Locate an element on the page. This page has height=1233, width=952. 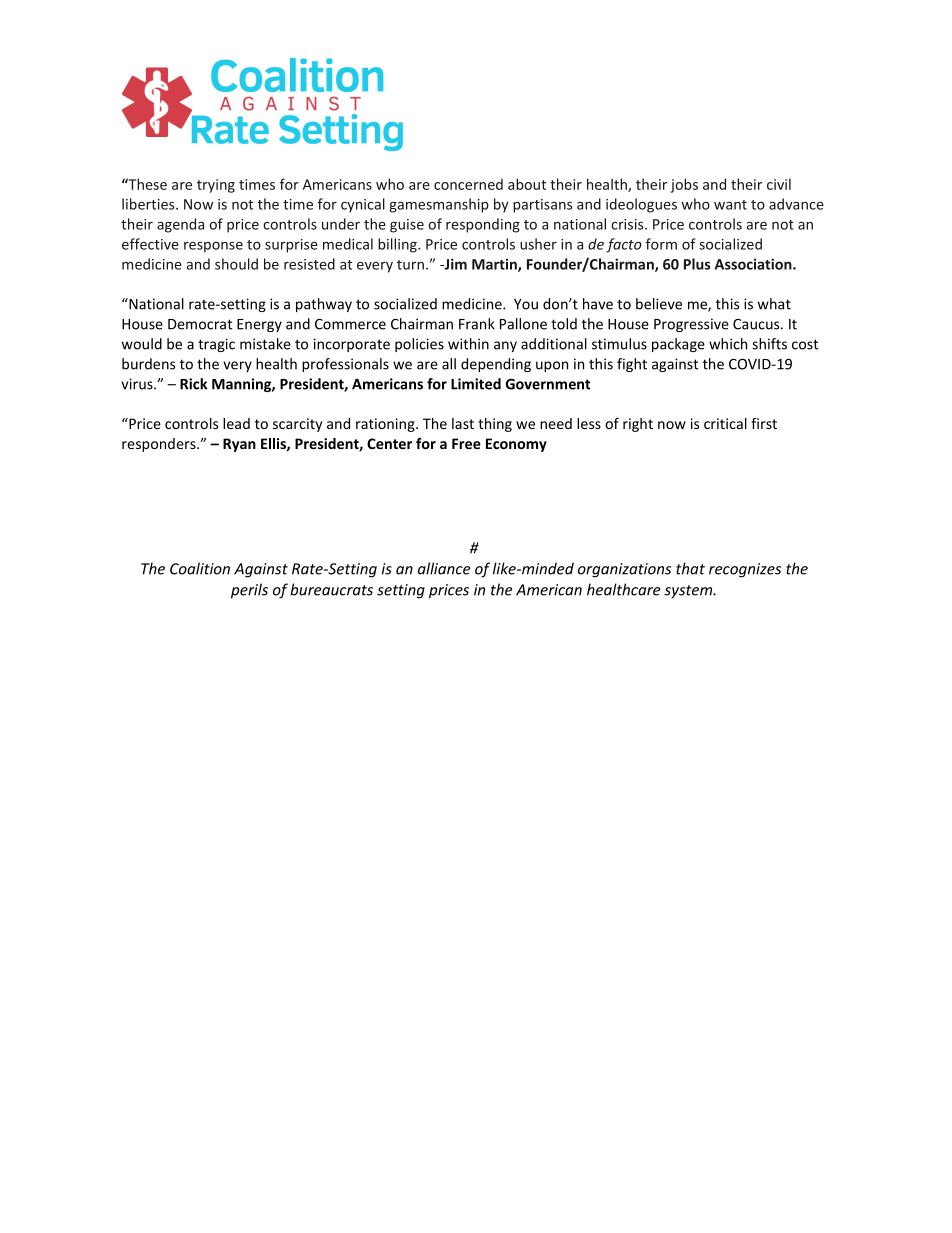
Free is located at coordinates (466, 443).
